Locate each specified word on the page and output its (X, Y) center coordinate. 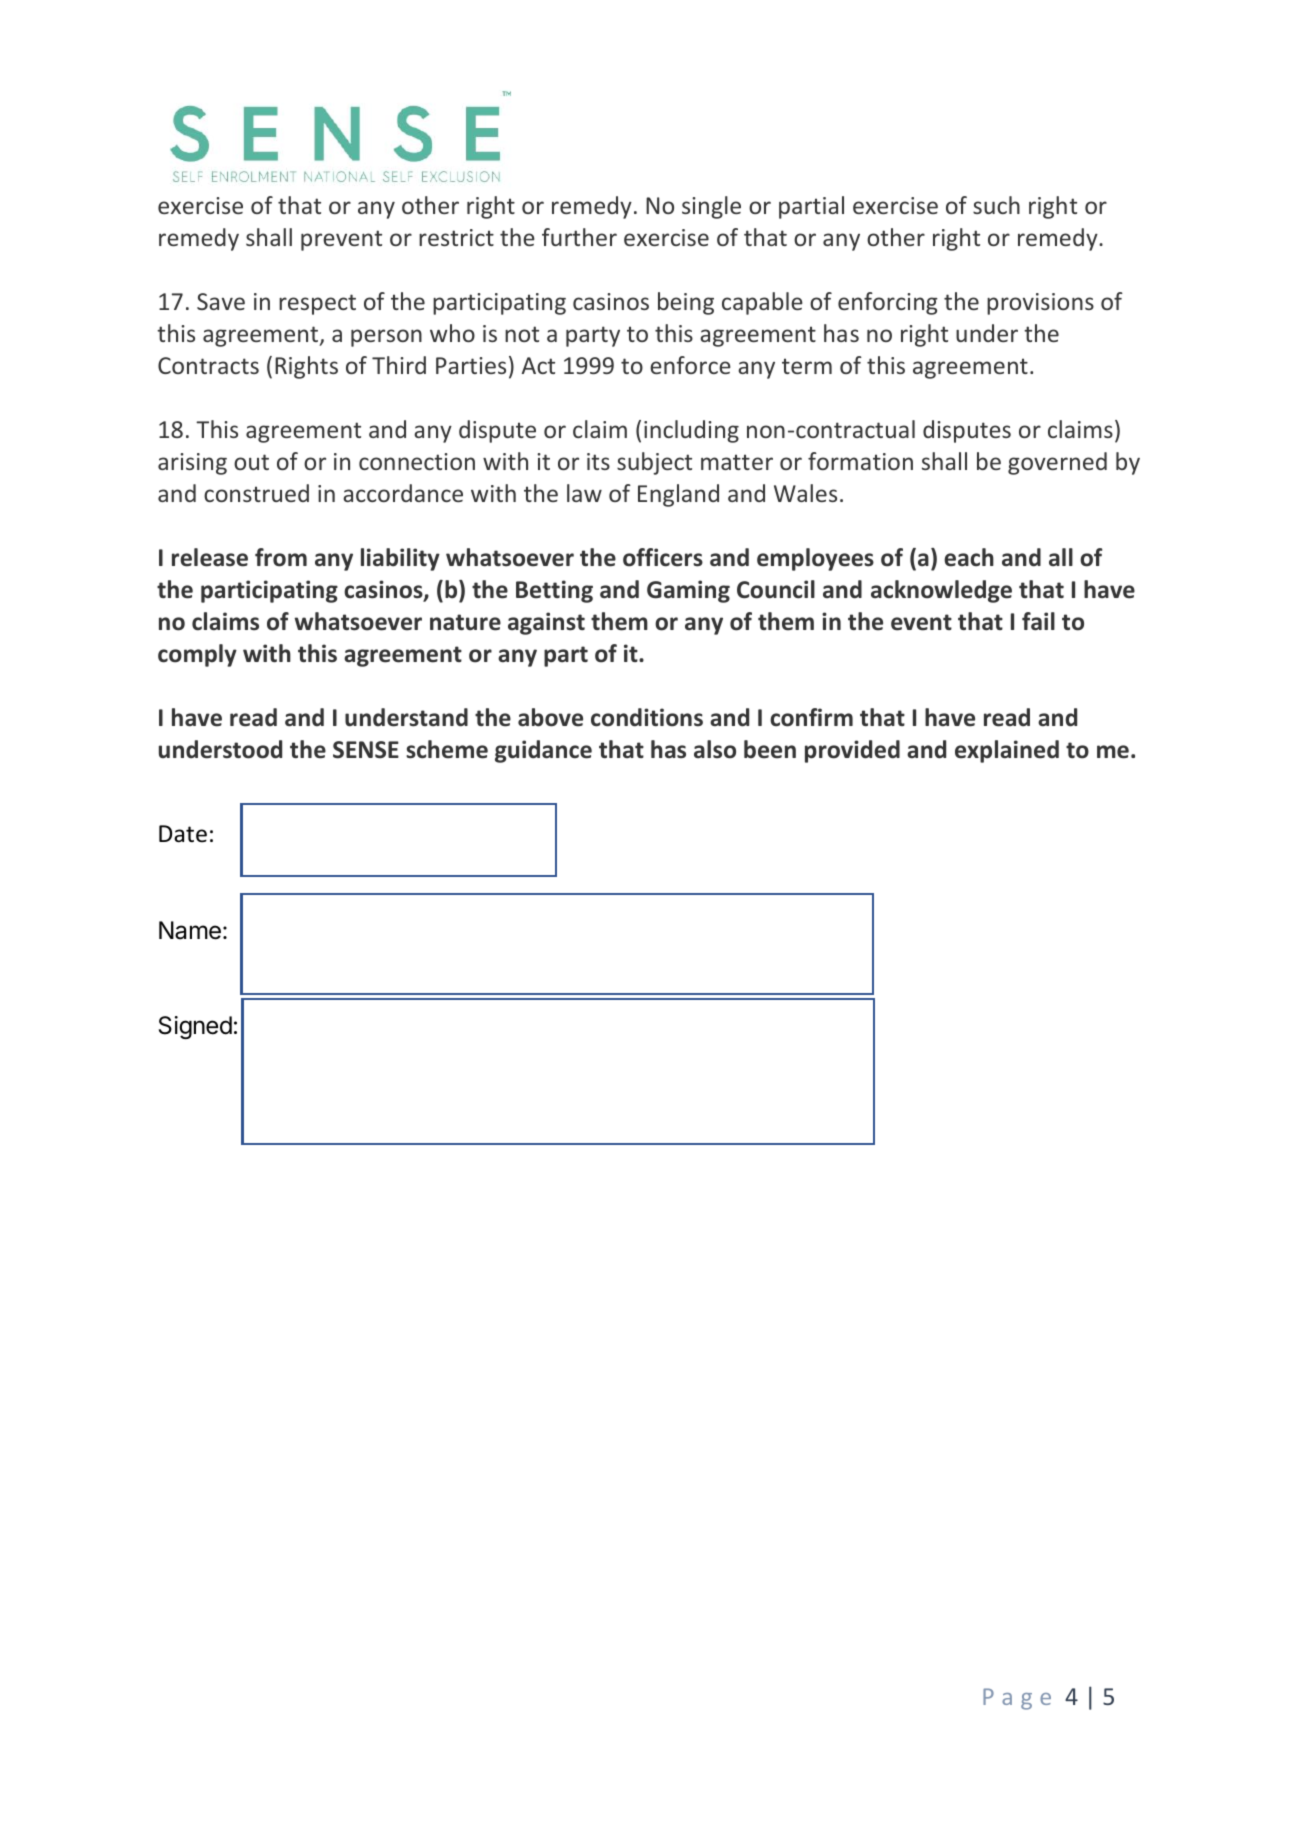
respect (317, 304)
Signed (195, 1027)
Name (190, 930)
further (579, 237)
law (584, 493)
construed (256, 493)
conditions (647, 717)
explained (1007, 751)
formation (860, 461)
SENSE (366, 750)
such (996, 205)
